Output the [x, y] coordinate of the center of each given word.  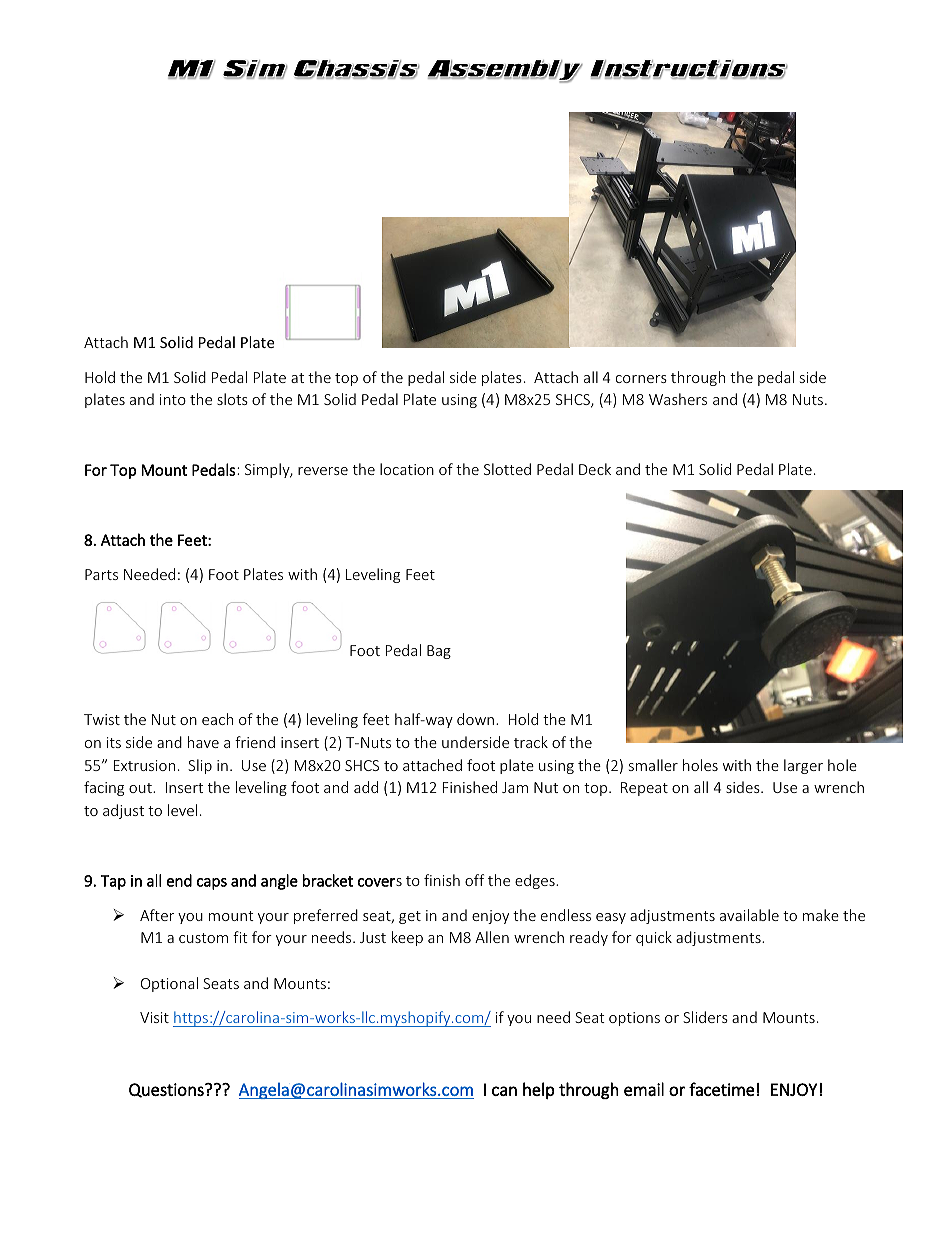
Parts [101, 574]
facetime [721, 1089]
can [504, 1091]
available [749, 915]
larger [803, 766]
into [173, 399]
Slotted [507, 469]
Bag [439, 652]
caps [212, 884]
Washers [678, 399]
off [474, 880]
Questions [167, 1090]
